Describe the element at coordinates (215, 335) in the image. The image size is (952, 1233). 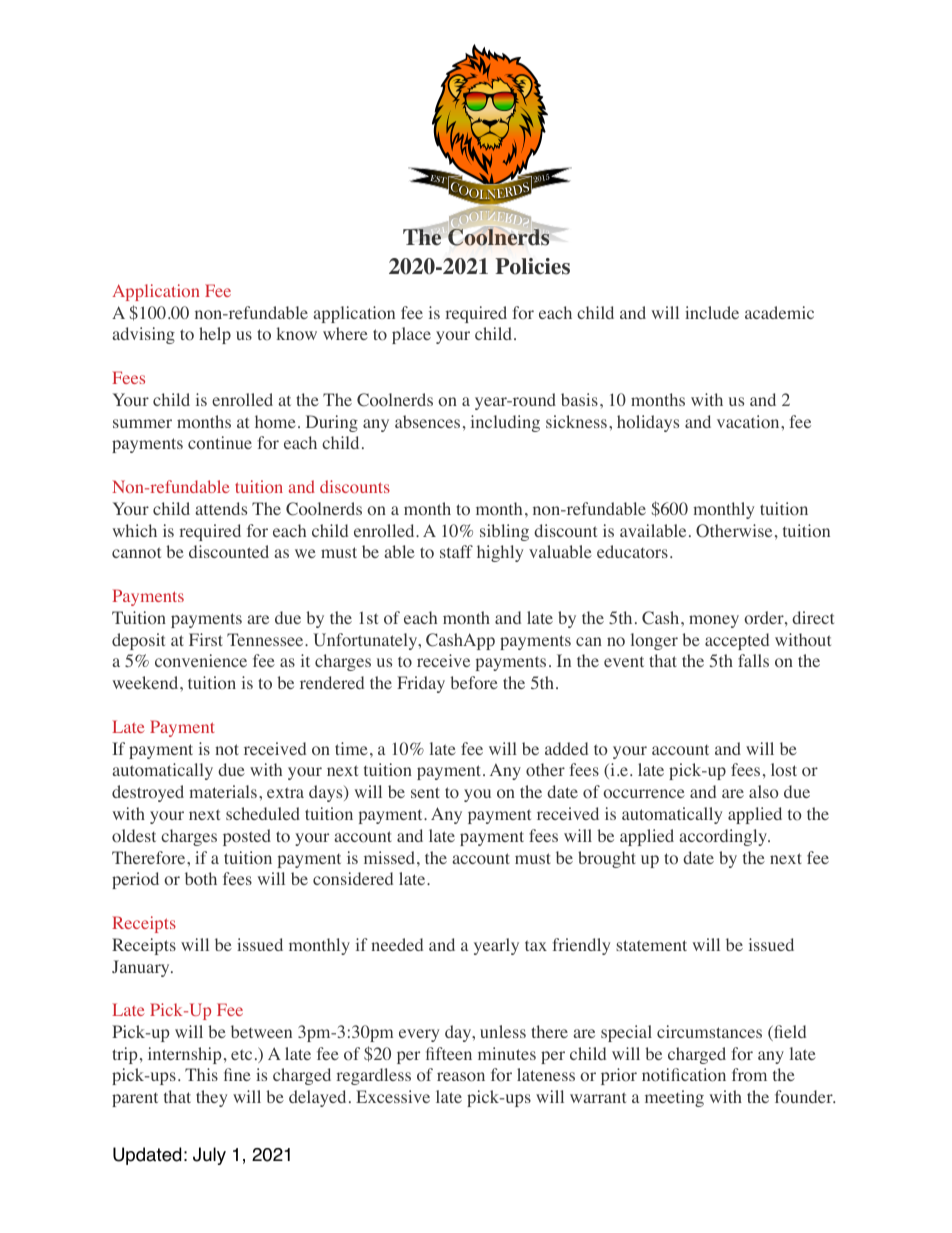
I see `help` at that location.
